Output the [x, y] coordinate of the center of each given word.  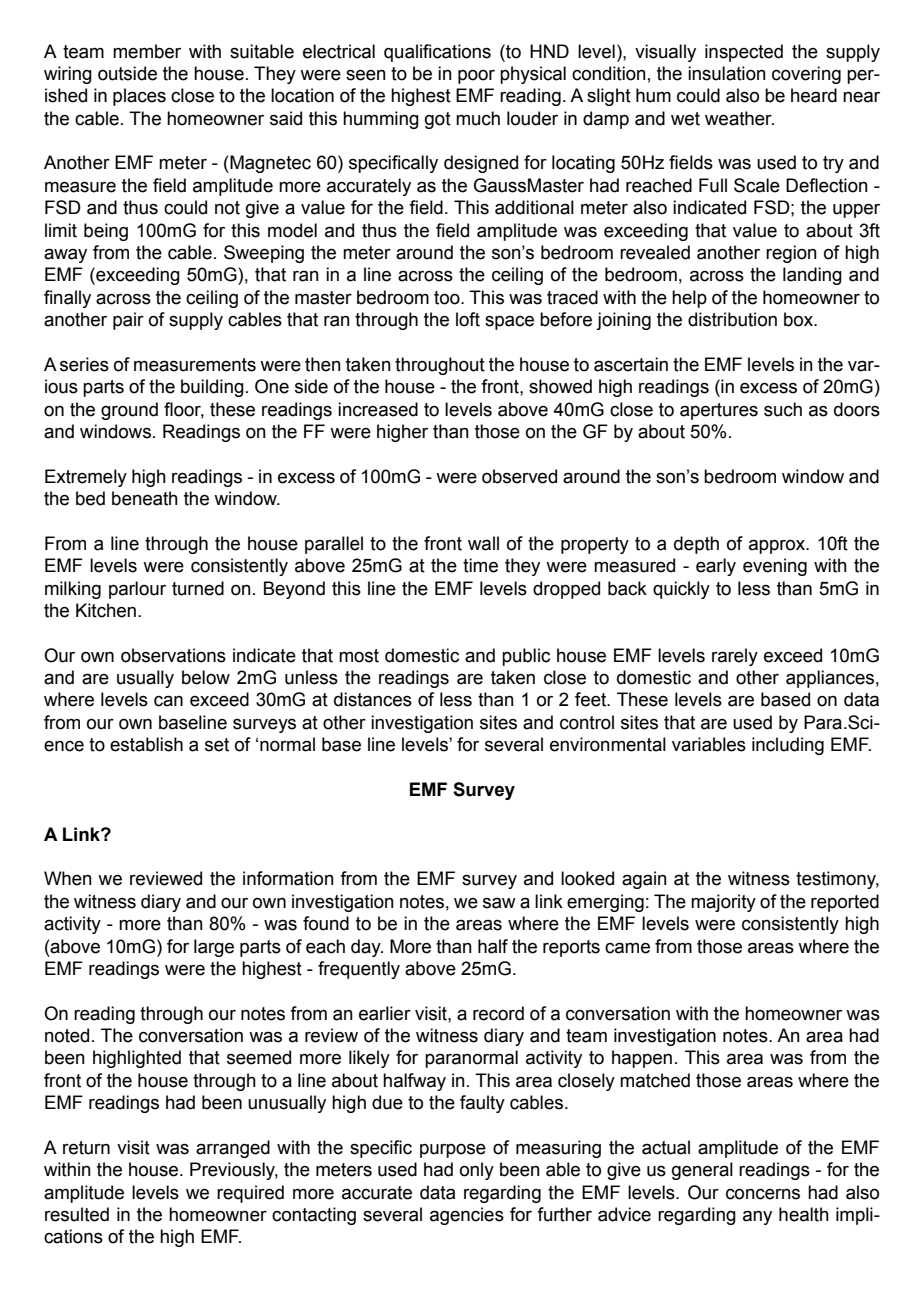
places [139, 97]
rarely [735, 657]
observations [173, 655]
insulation [727, 73]
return [86, 1148]
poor [476, 77]
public [526, 657]
